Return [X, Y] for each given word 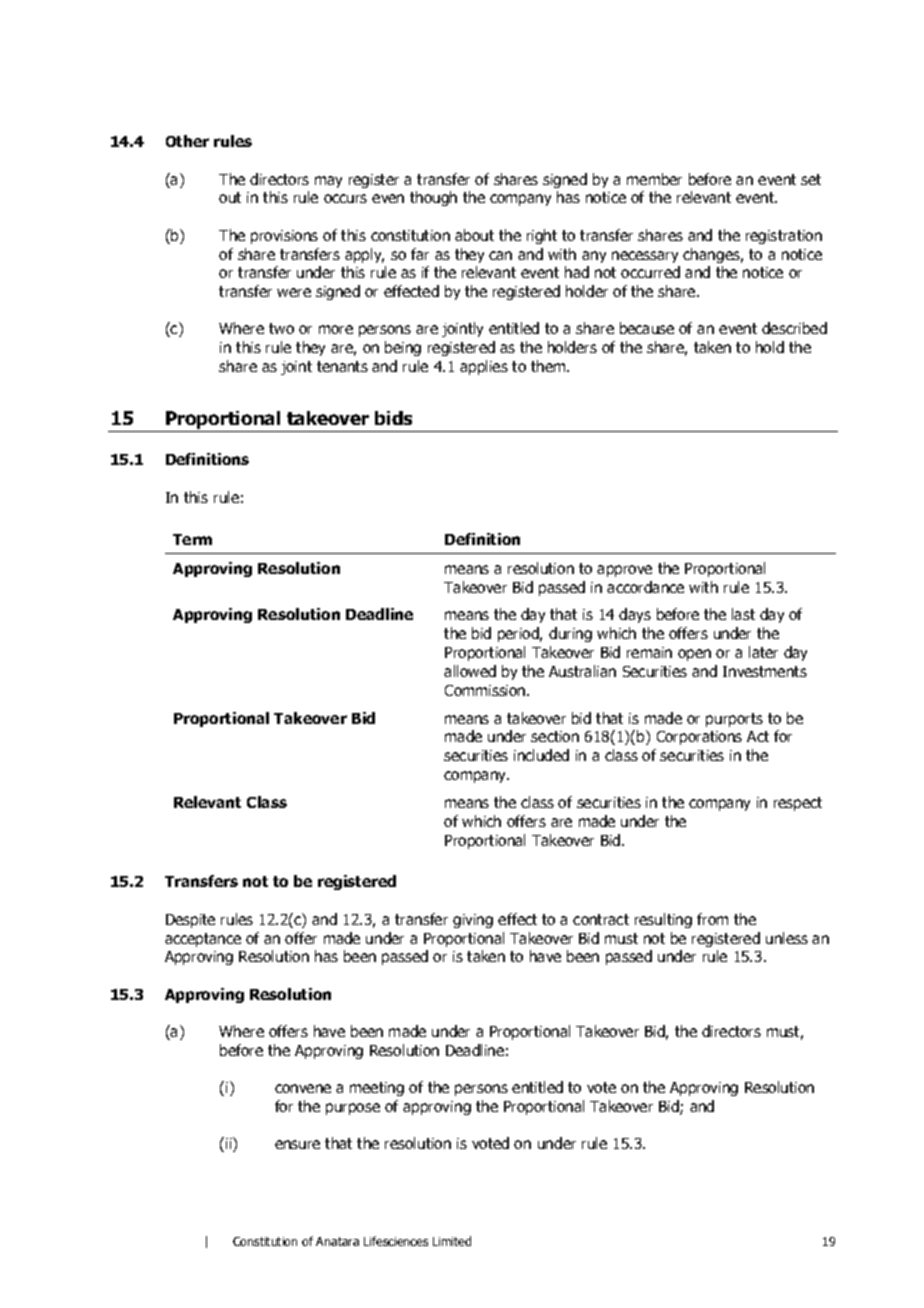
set [811, 179]
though [433, 198]
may [328, 182]
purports [734, 720]
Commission [486, 690]
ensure [297, 1144]
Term [192, 539]
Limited [452, 1241]
